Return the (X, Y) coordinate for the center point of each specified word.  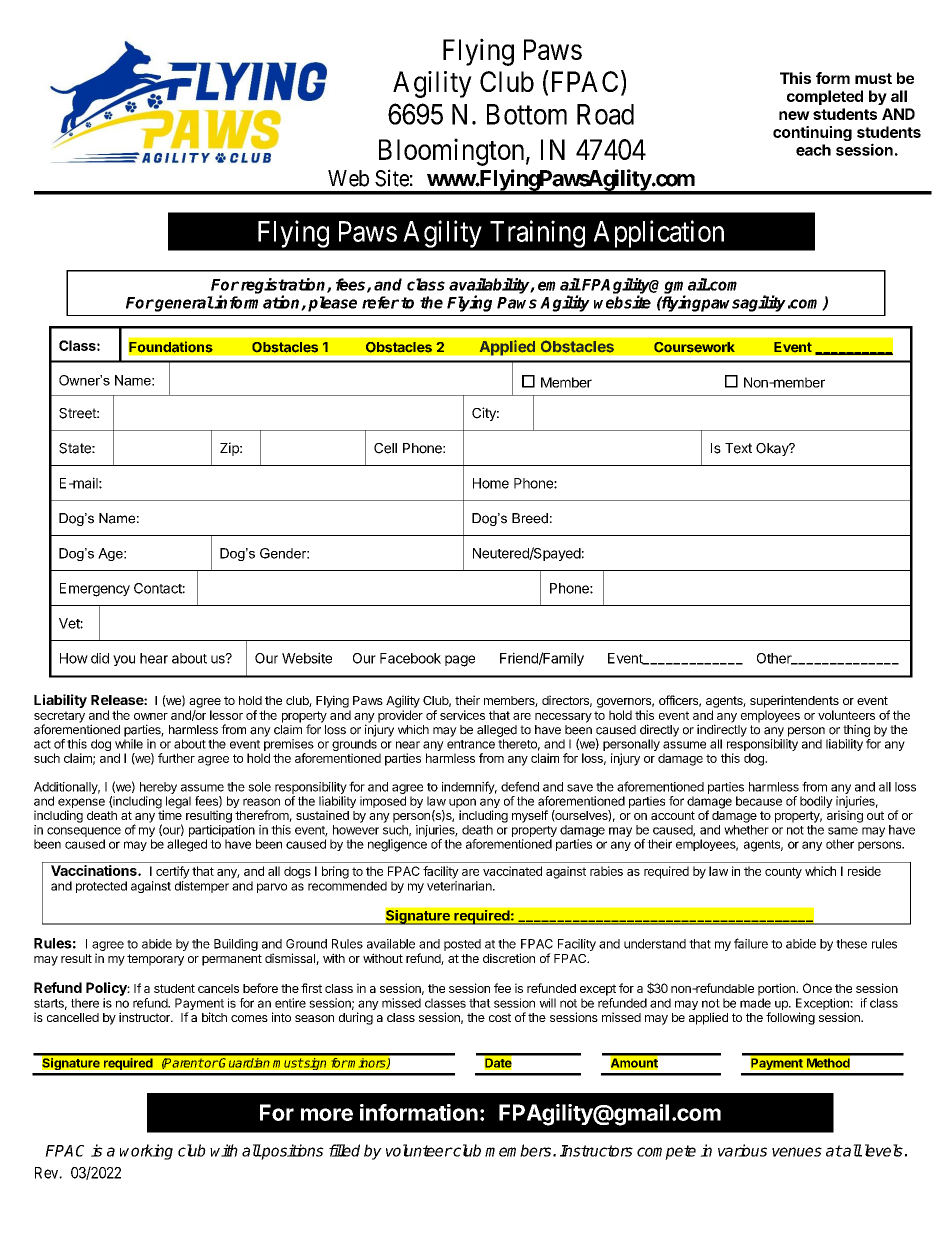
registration (284, 287)
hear (154, 658)
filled (344, 1150)
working (146, 1152)
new (794, 115)
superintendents (794, 701)
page (460, 661)
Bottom (527, 114)
